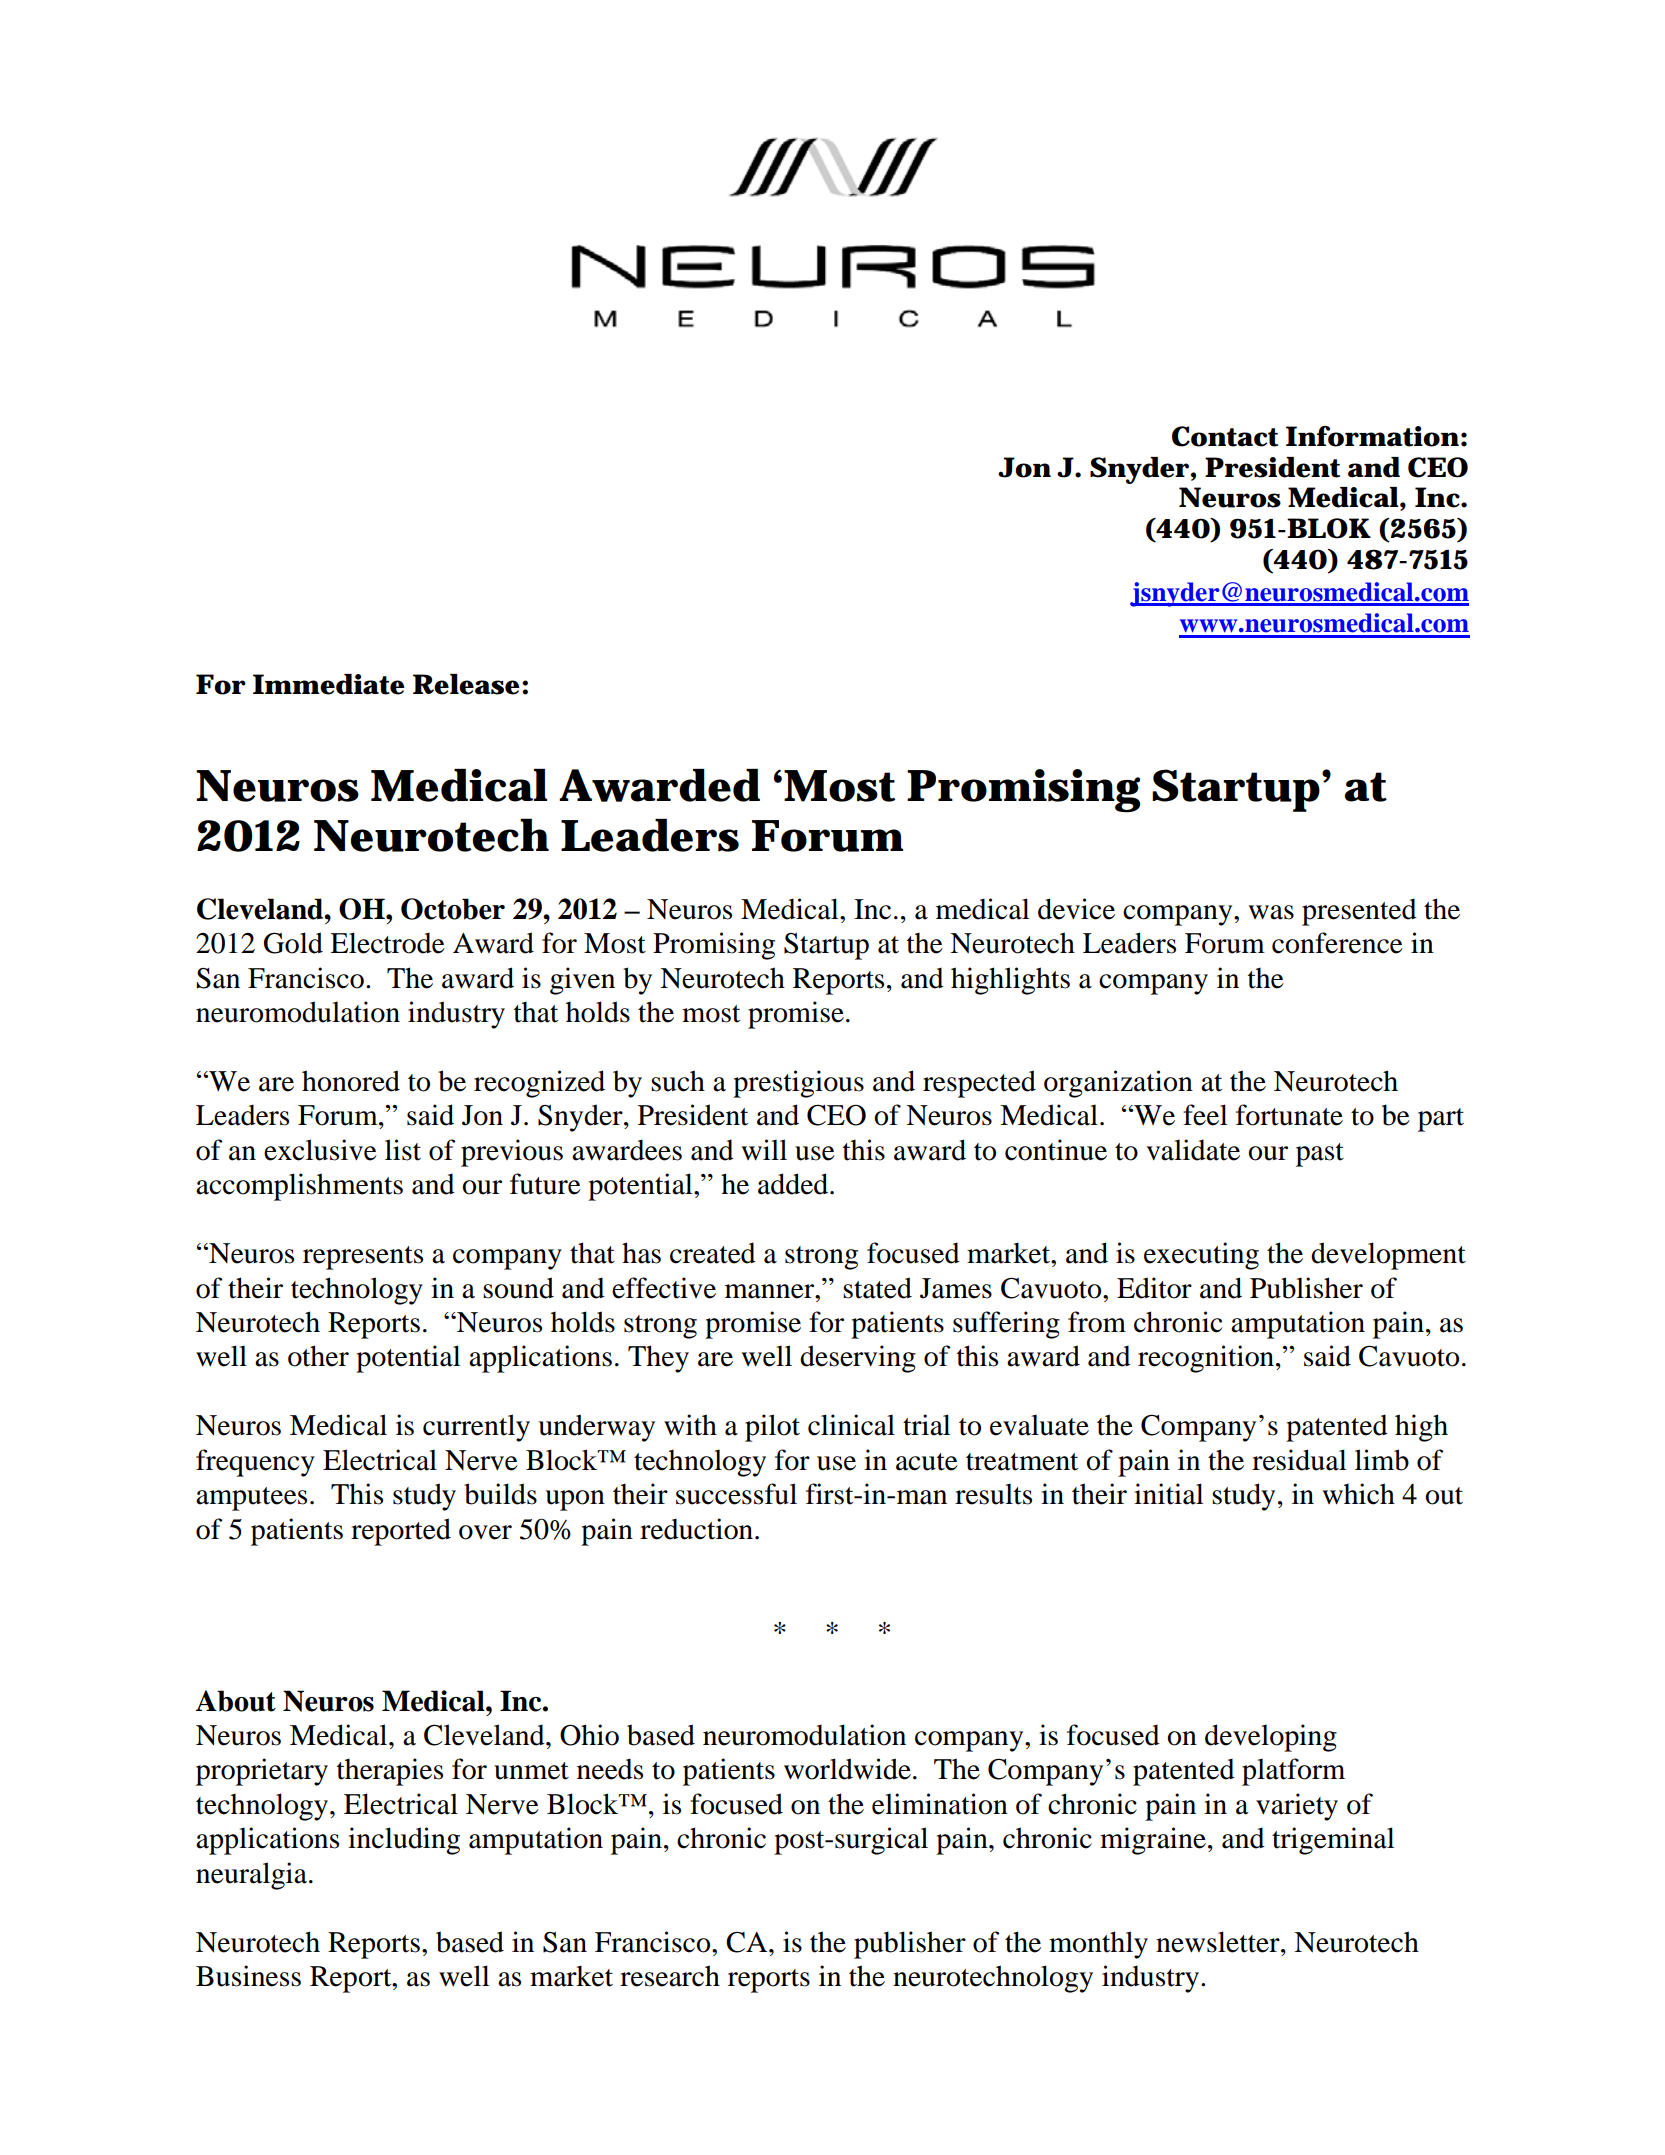 This screenshot has height=2155, width=1665. Describe the element at coordinates (329, 684) in the screenshot. I see `Immediate` at that location.
